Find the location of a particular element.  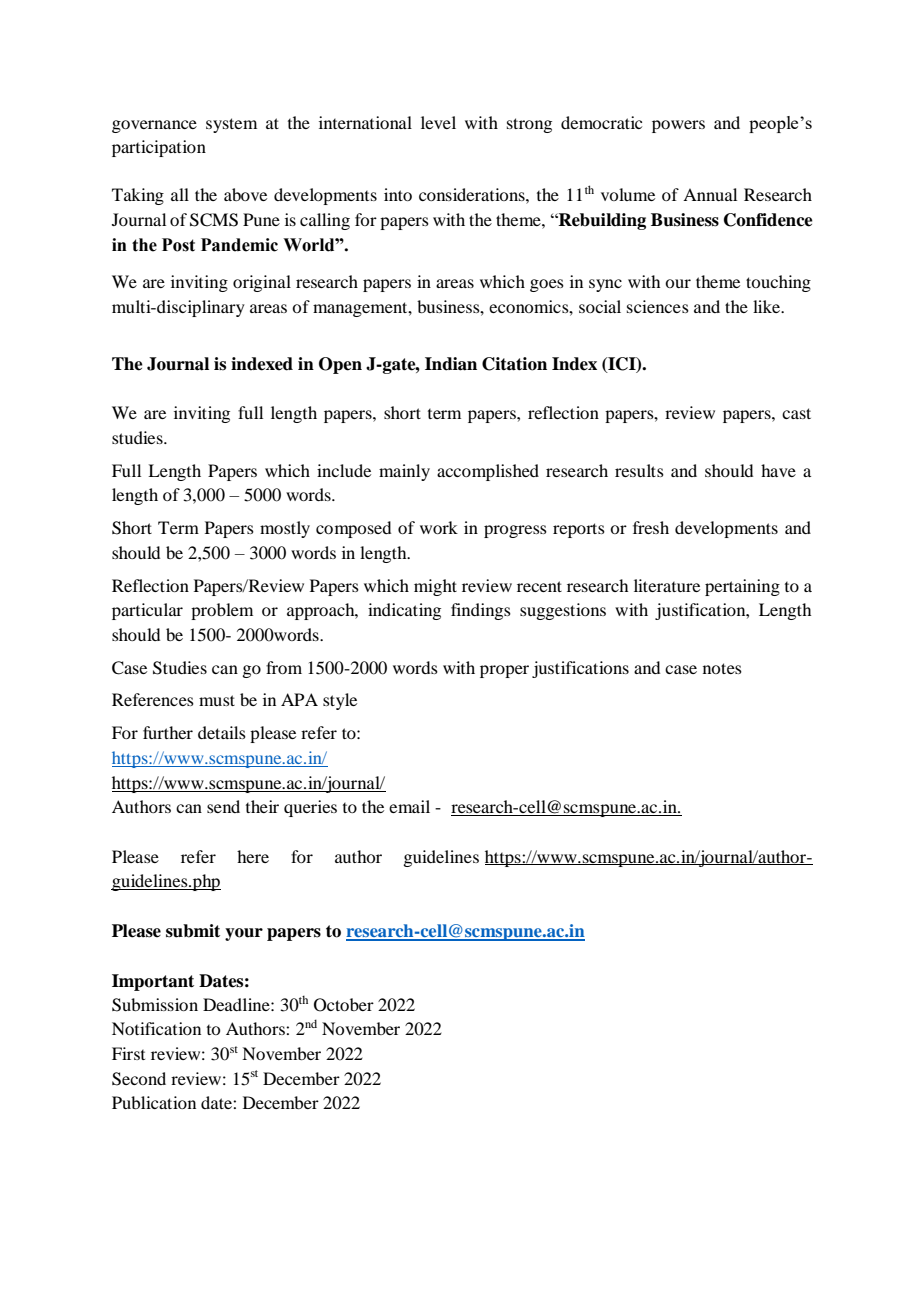

findings is located at coordinates (481, 611).
